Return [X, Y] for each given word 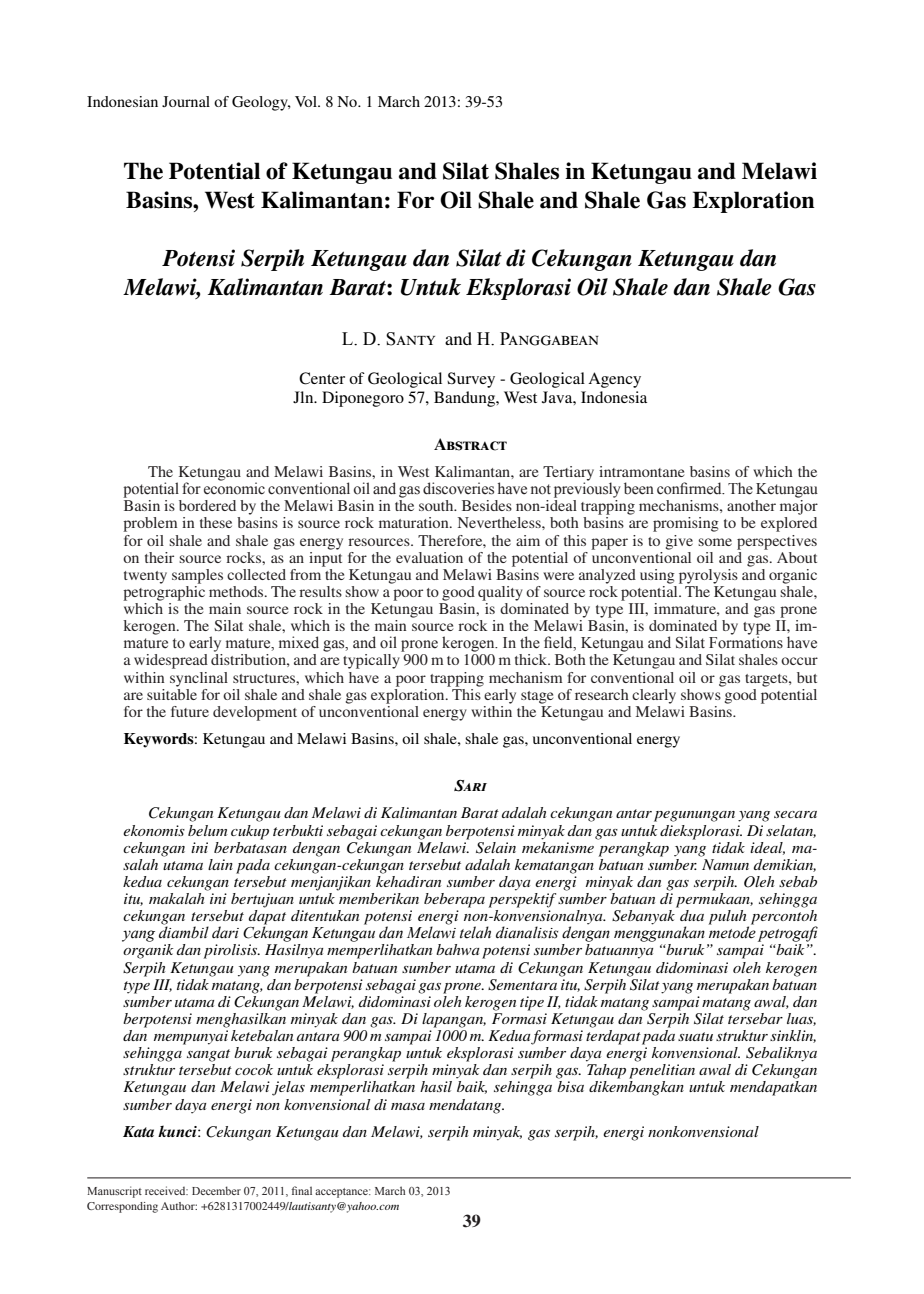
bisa [570, 1086]
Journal [186, 101]
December [216, 1190]
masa [408, 1106]
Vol [307, 101]
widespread [171, 661]
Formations [746, 641]
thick [532, 659]
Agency [614, 380]
